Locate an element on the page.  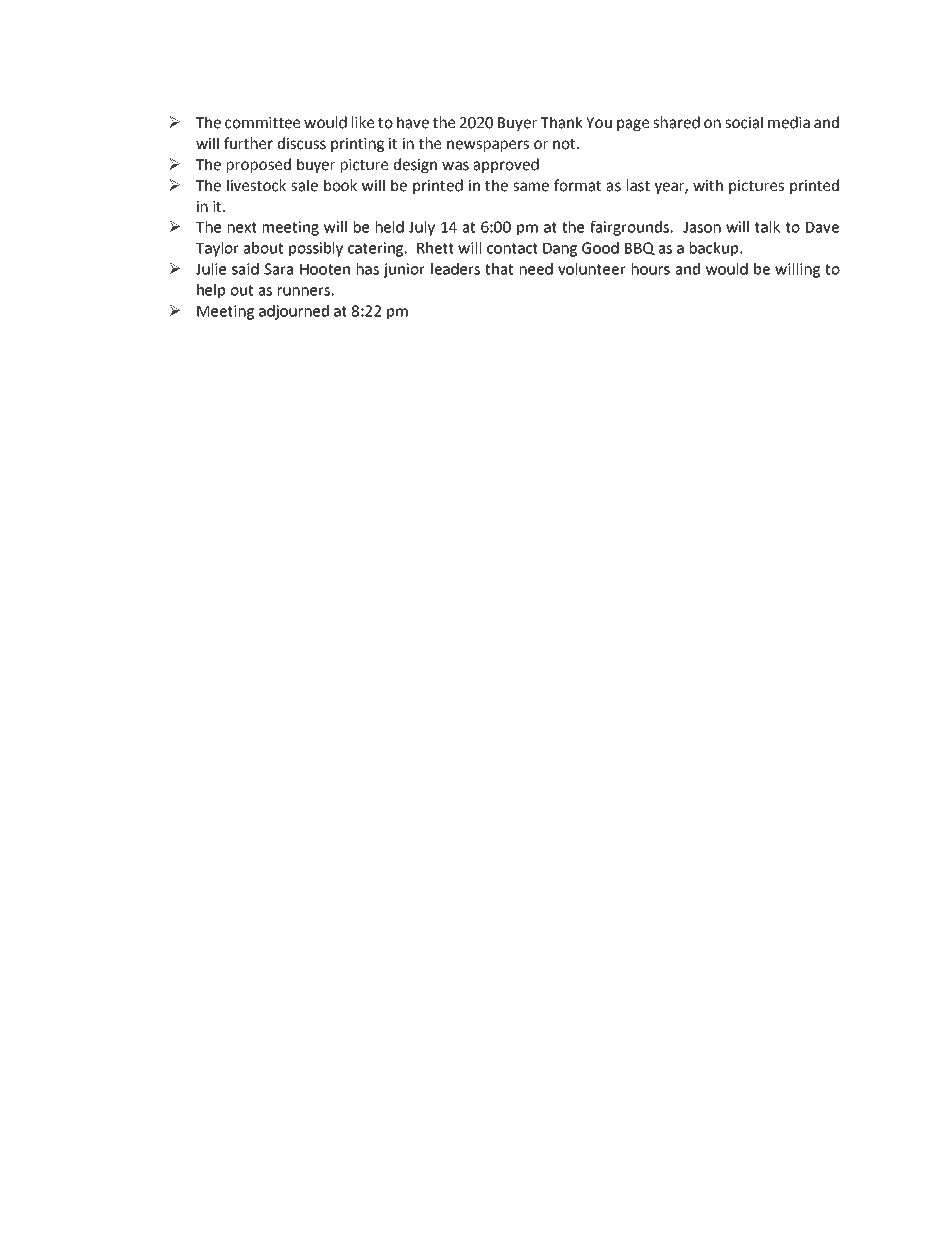
social is located at coordinates (744, 122).
